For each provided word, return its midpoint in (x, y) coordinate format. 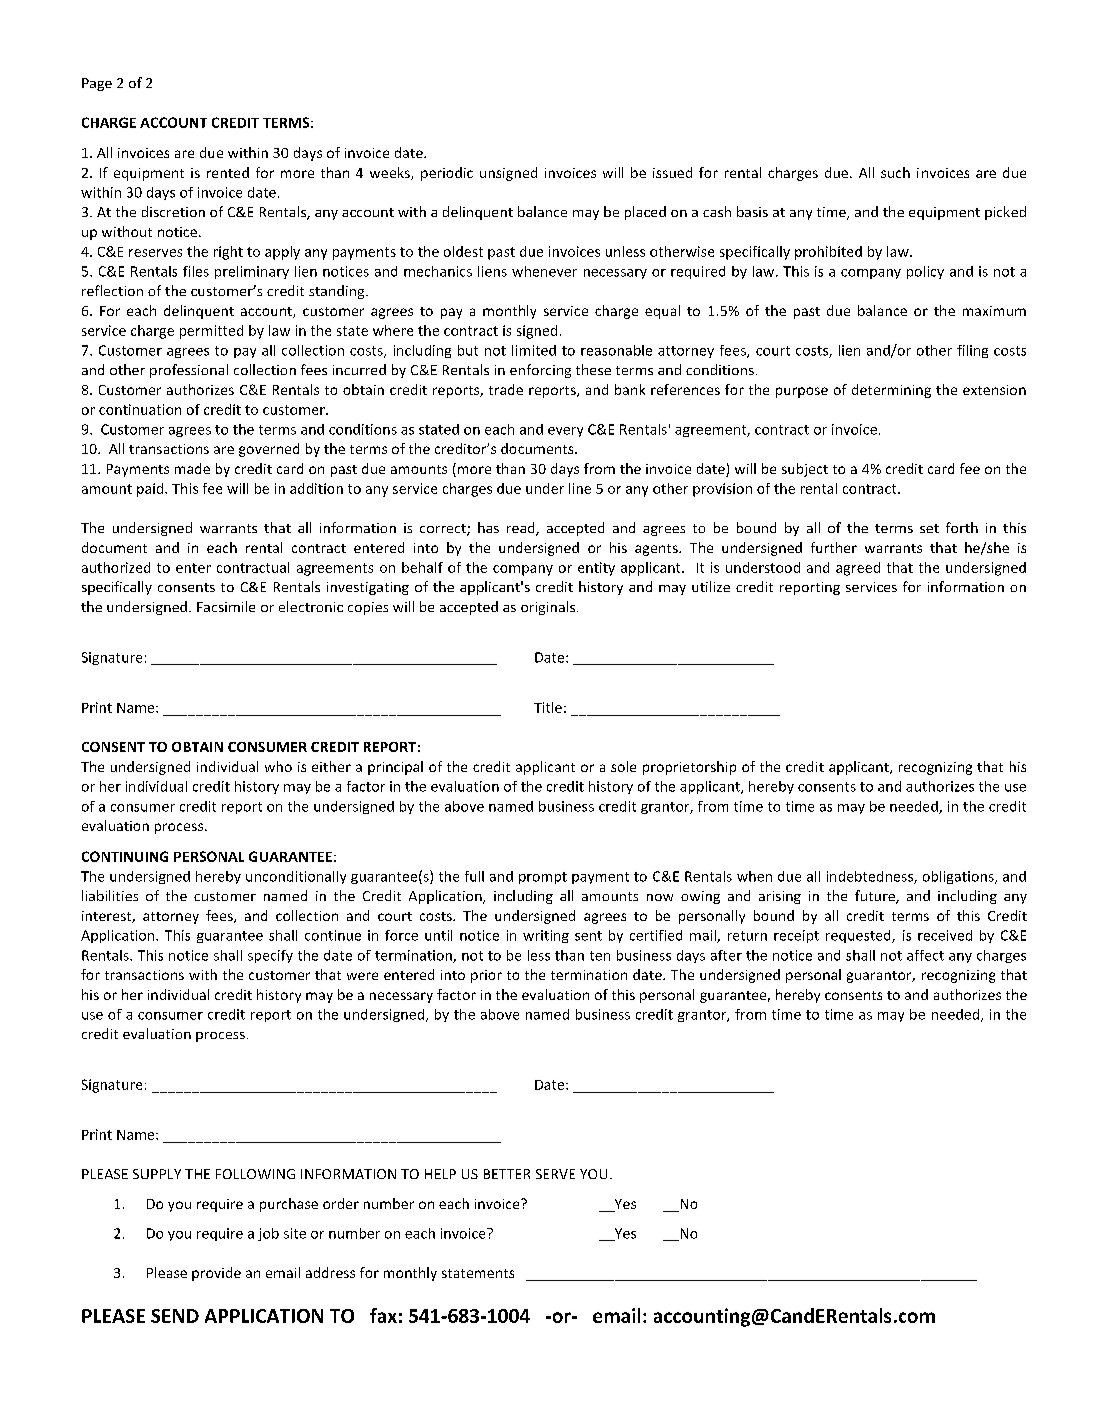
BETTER (507, 1174)
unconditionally (296, 877)
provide (216, 1274)
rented (228, 172)
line (580, 488)
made (192, 468)
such (895, 172)
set (929, 528)
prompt (543, 878)
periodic (447, 174)
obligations (959, 877)
